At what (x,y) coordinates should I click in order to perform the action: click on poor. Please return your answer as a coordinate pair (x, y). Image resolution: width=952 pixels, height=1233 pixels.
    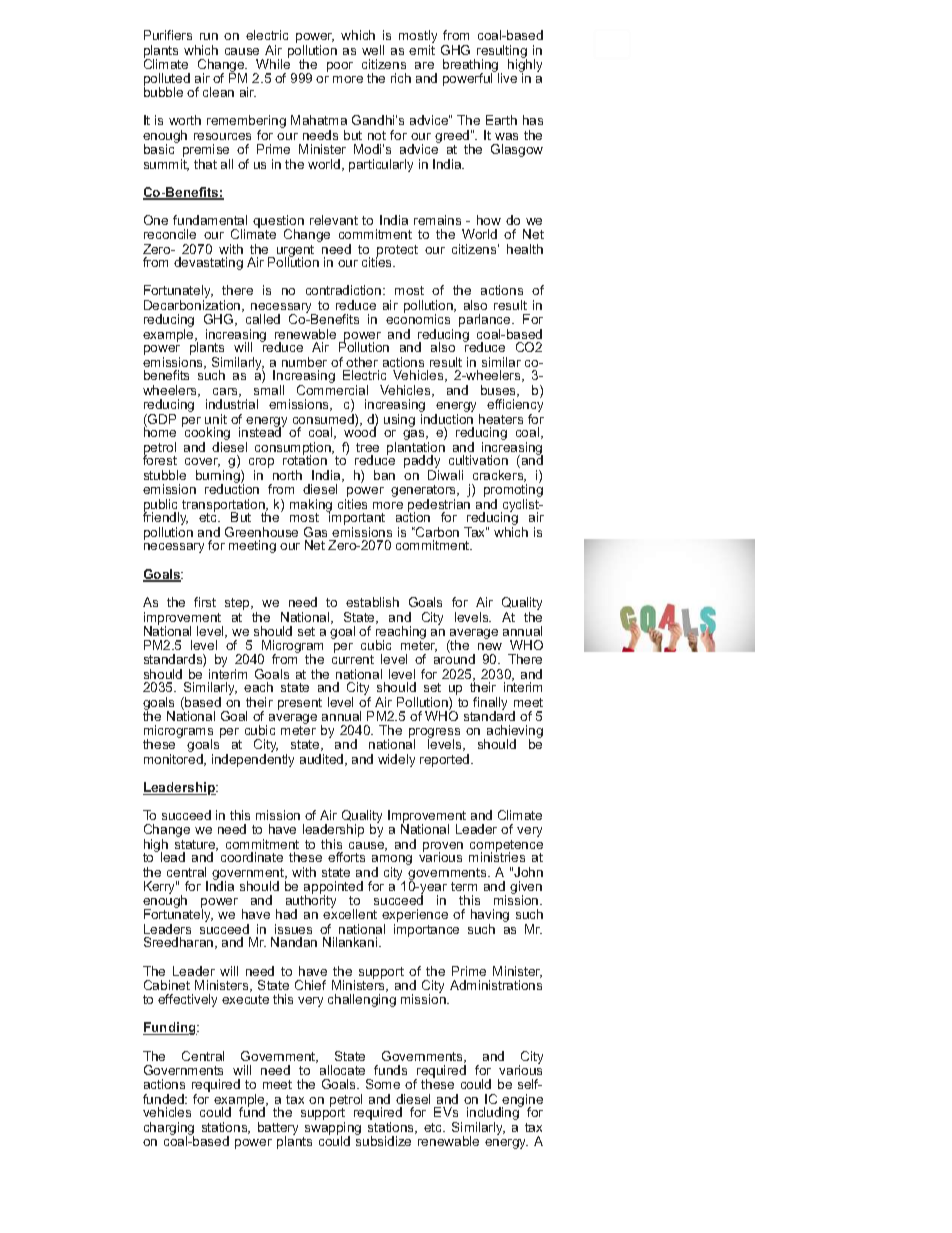
    Looking at the image, I should click on (340, 67).
